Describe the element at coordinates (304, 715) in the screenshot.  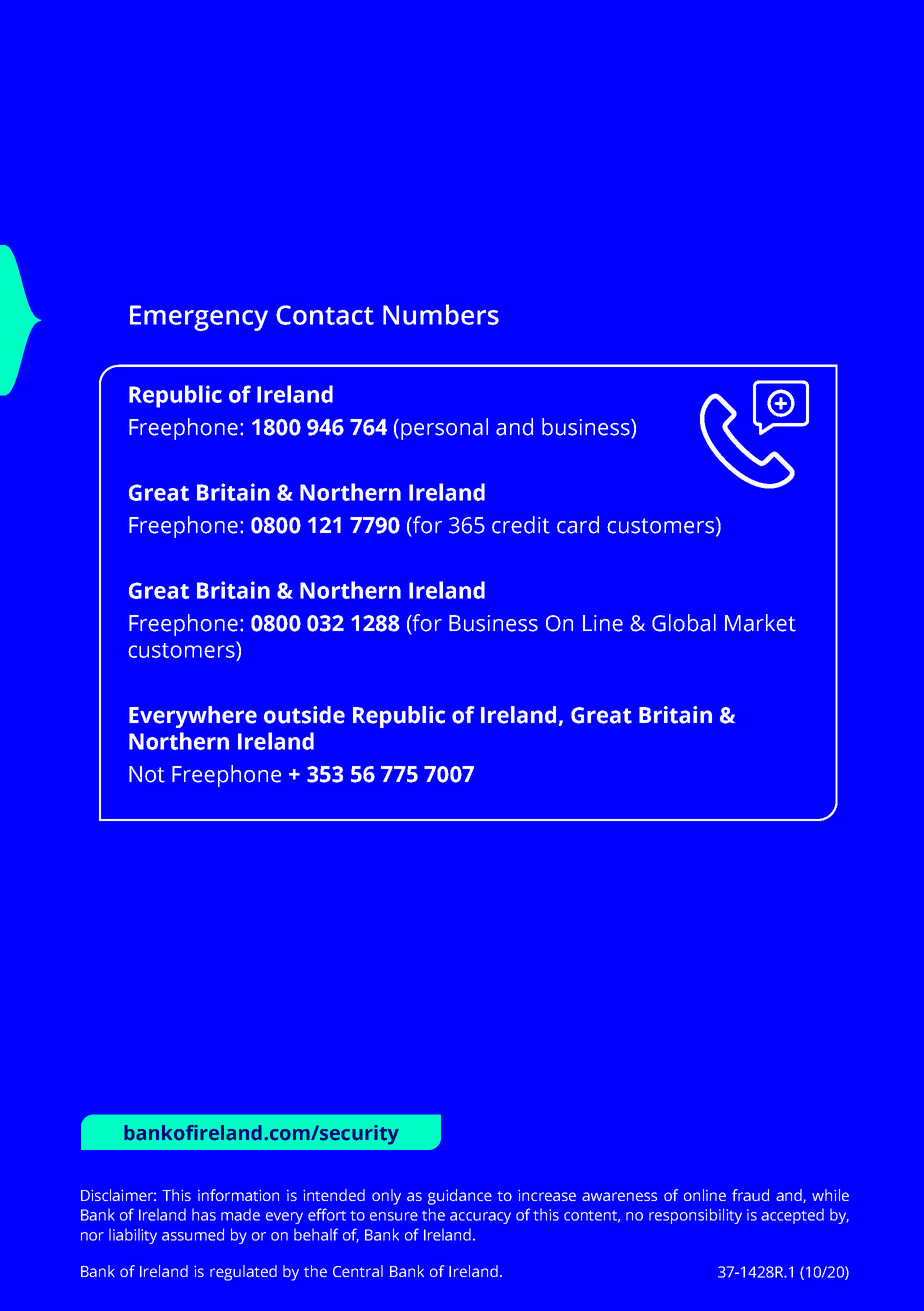
I see `outside` at that location.
